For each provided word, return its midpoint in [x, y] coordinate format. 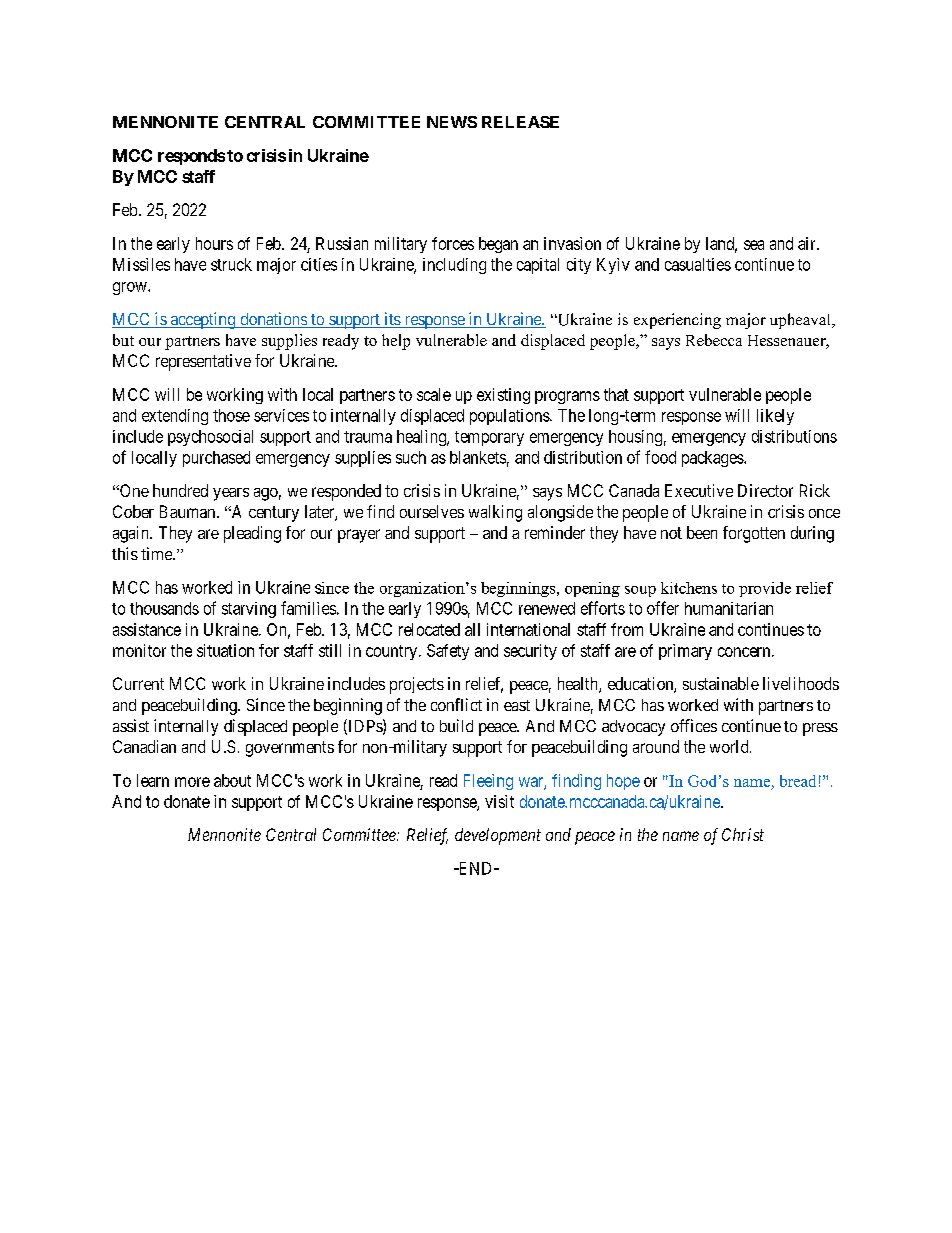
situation [225, 650]
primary [685, 652]
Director [765, 490]
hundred [180, 490]
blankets [478, 457]
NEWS [452, 122]
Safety [448, 652]
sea [754, 245]
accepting [203, 320]
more [192, 782]
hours [214, 243]
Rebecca [714, 340]
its [392, 320]
